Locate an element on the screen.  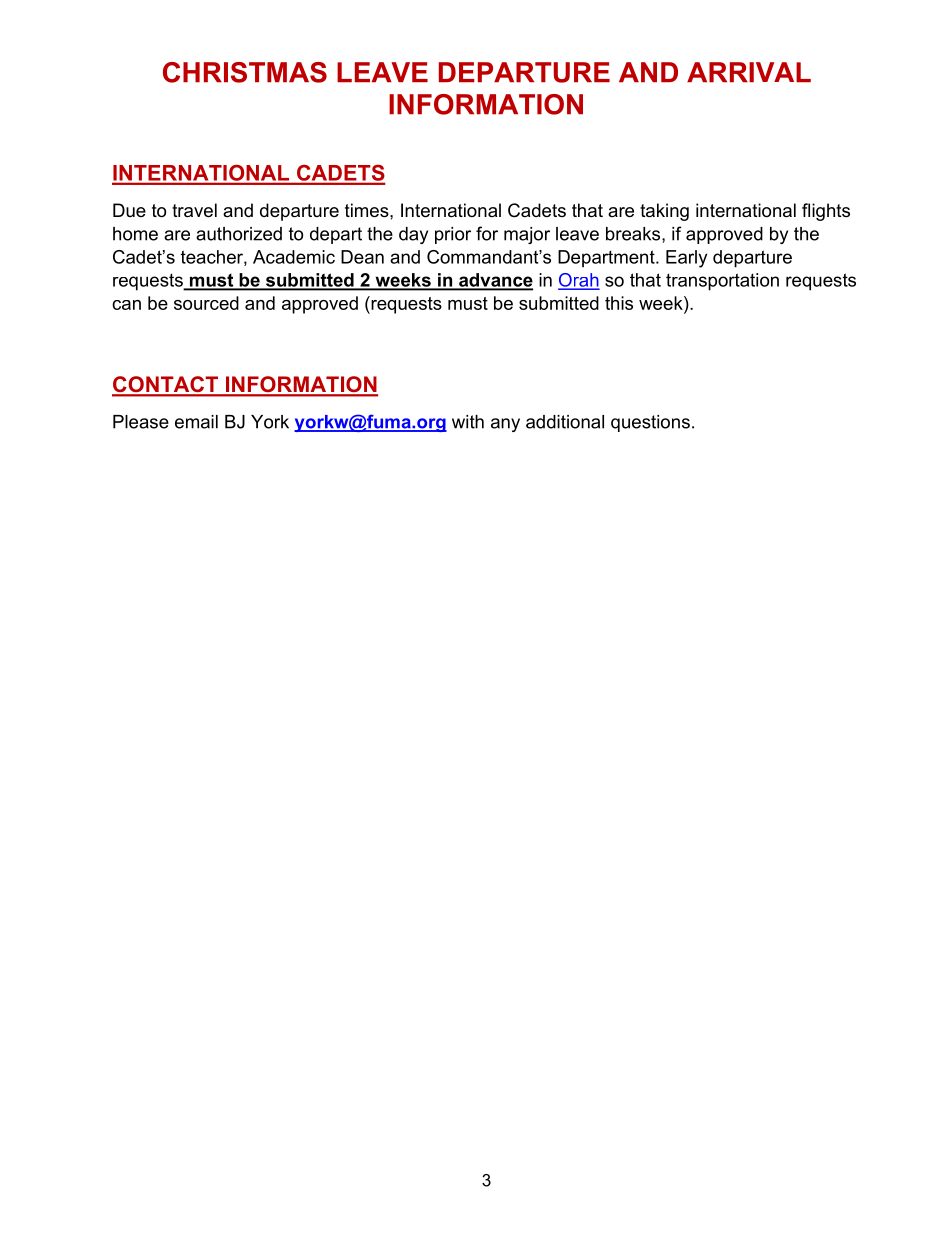
ARRIVAL is located at coordinates (749, 72).
